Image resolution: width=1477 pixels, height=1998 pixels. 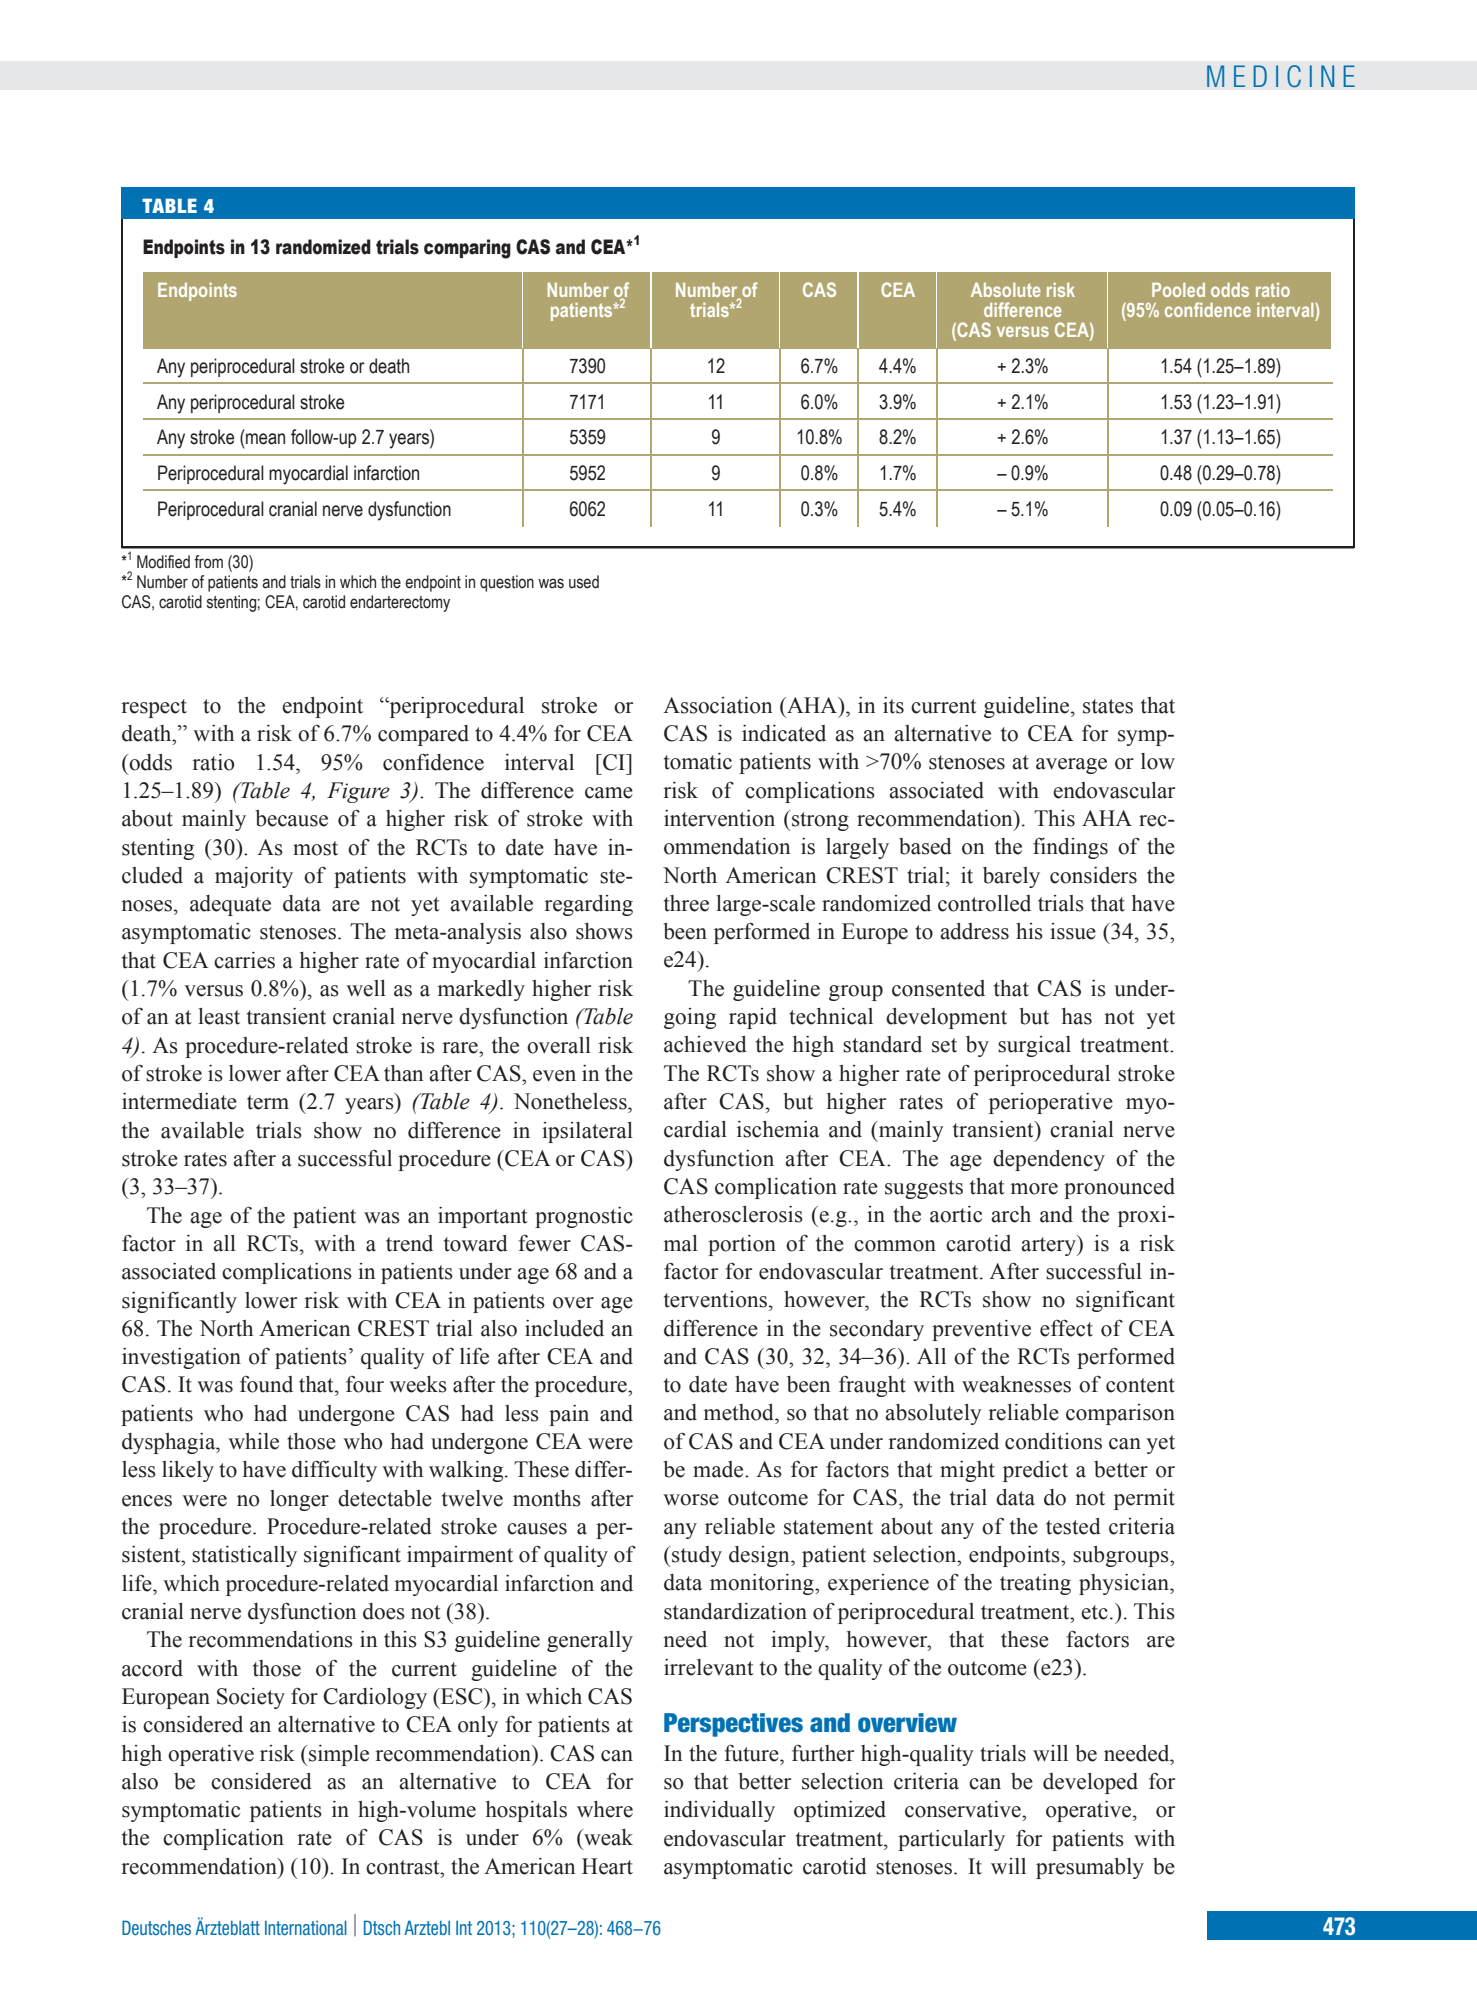 I want to click on carries, so click(x=244, y=960).
